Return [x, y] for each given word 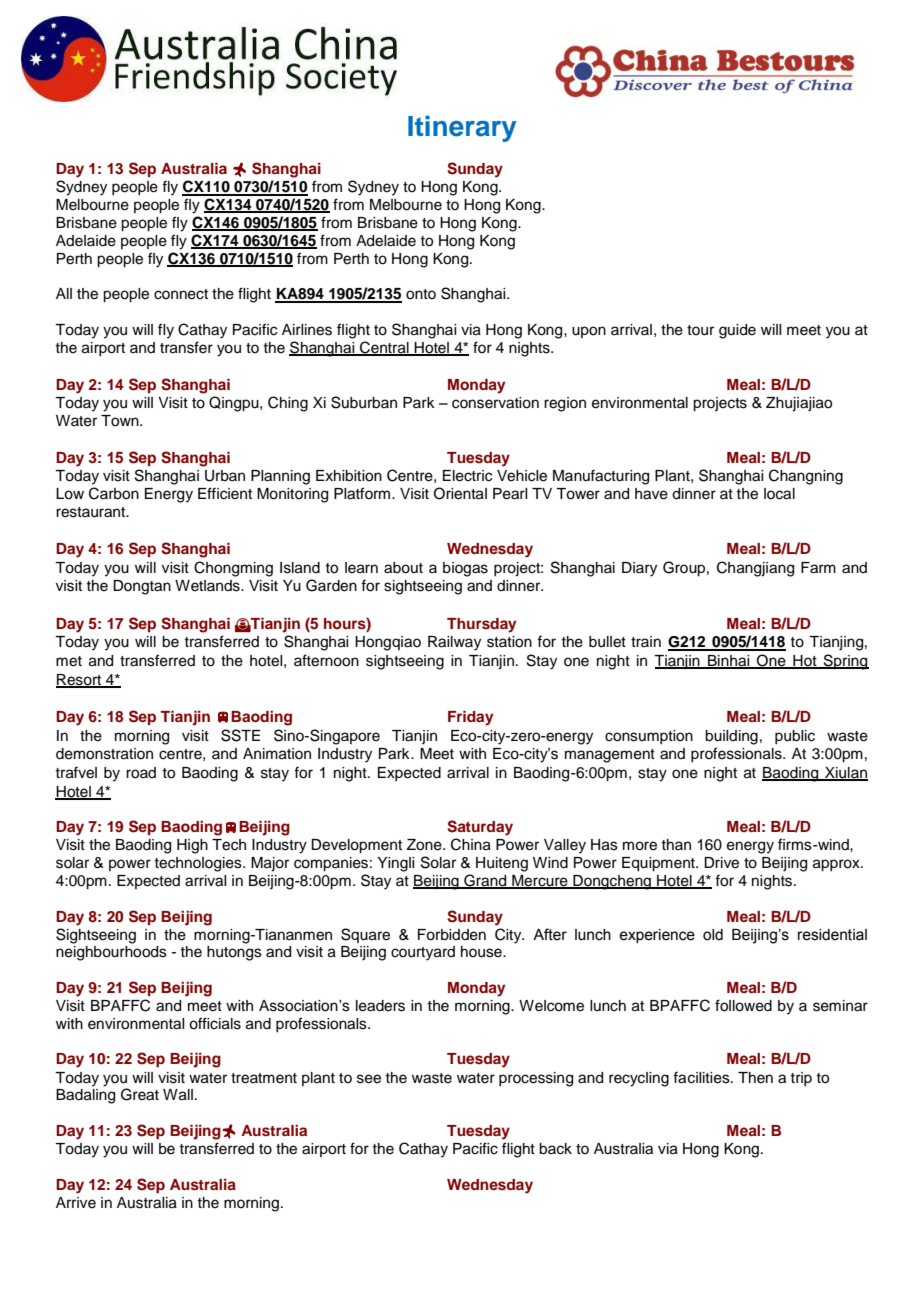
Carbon [114, 493]
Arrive [76, 1203]
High [192, 846]
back [555, 1149]
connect [181, 294]
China [471, 844]
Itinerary [462, 128]
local [779, 494]
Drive [721, 863]
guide [737, 331]
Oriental [460, 493]
